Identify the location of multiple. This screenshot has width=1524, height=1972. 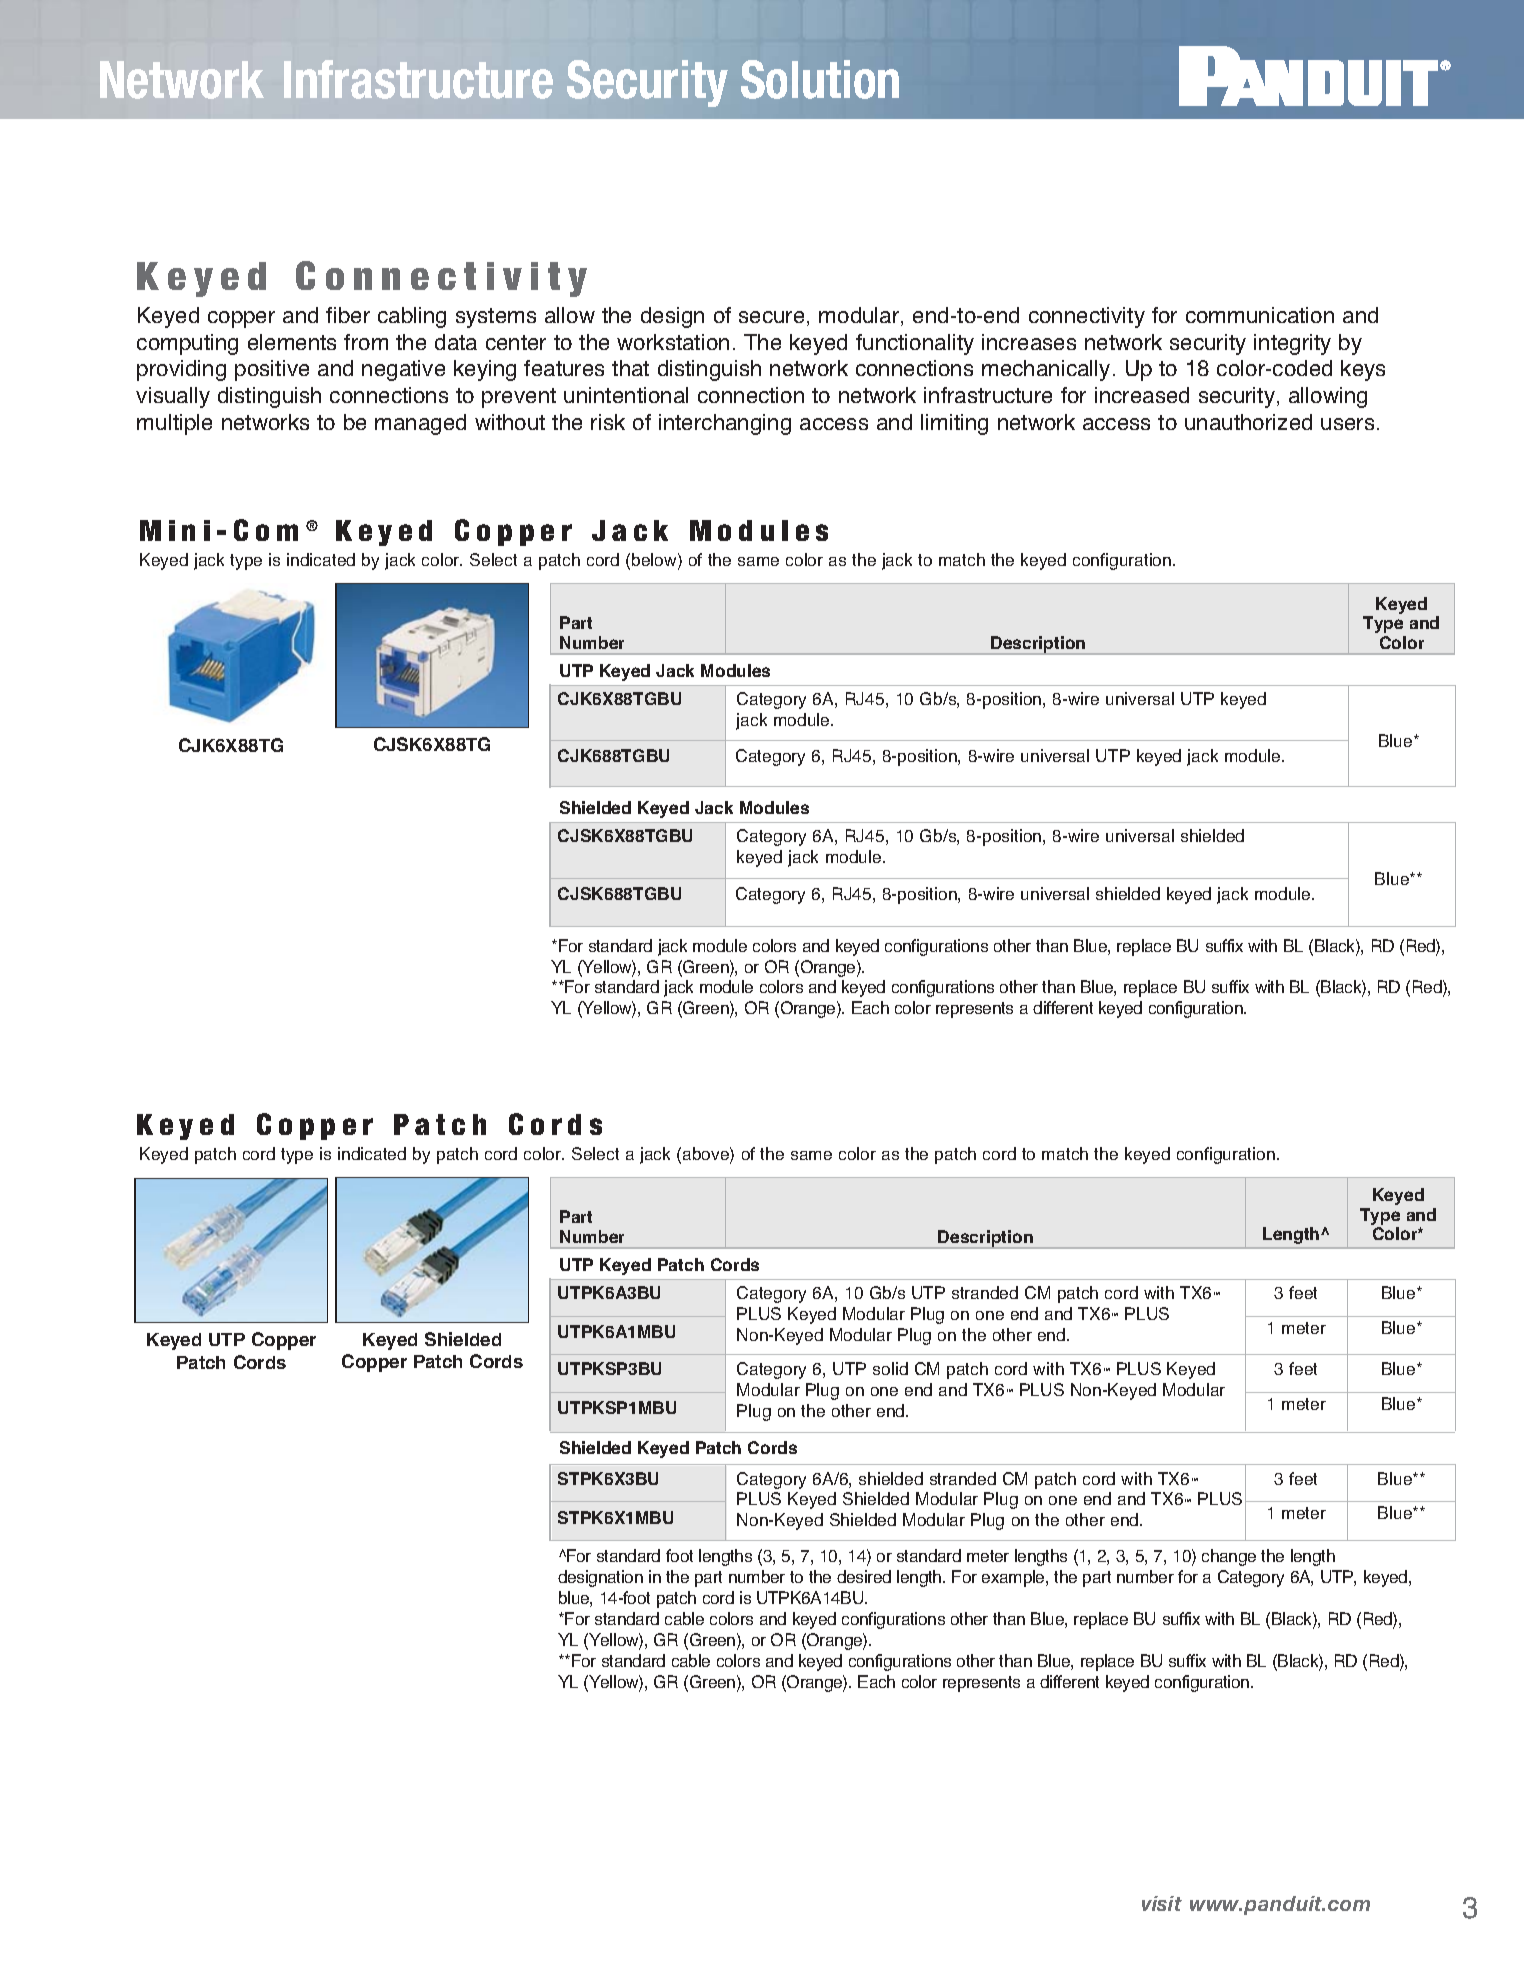
(174, 424).
